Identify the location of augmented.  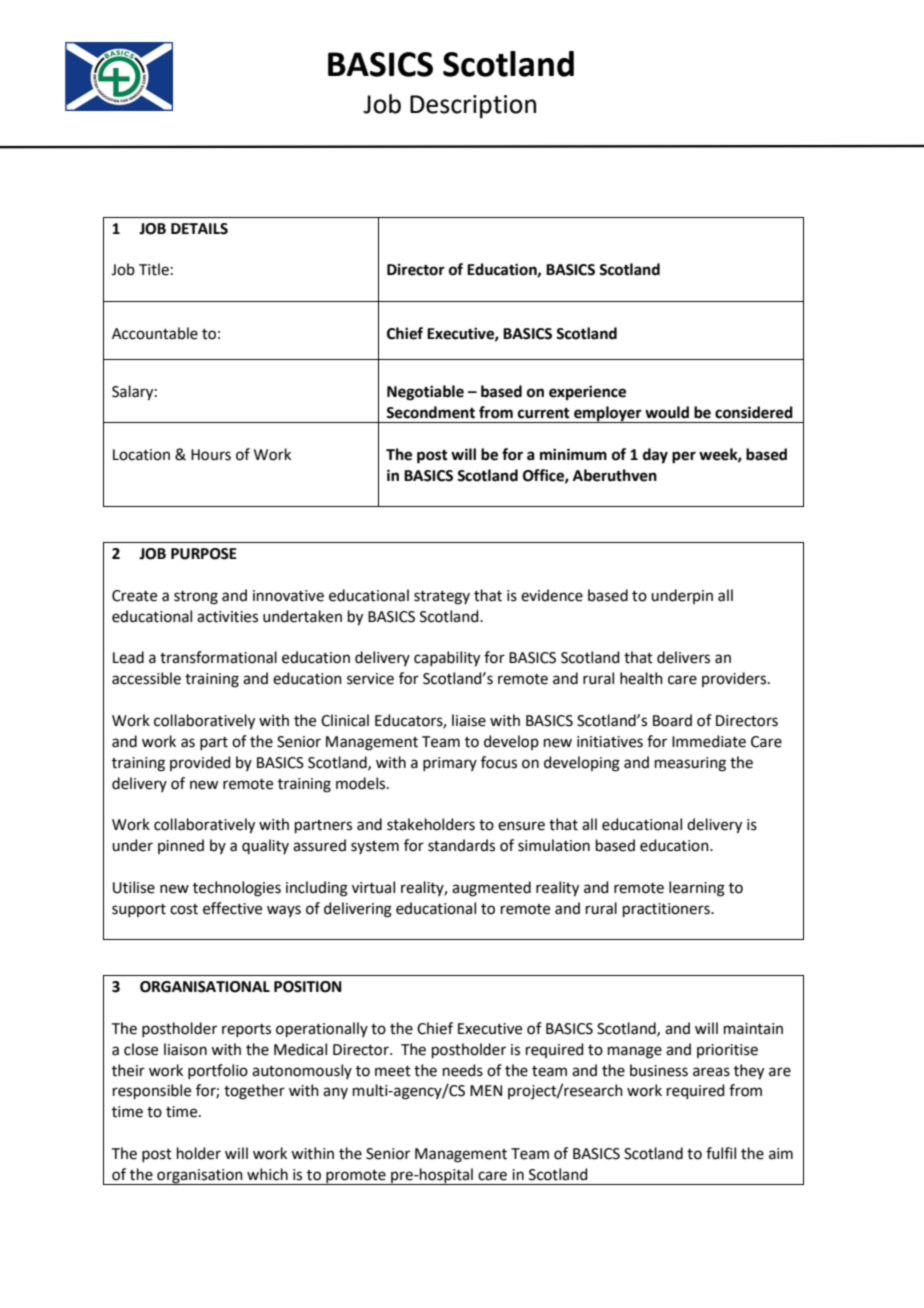
(491, 889).
